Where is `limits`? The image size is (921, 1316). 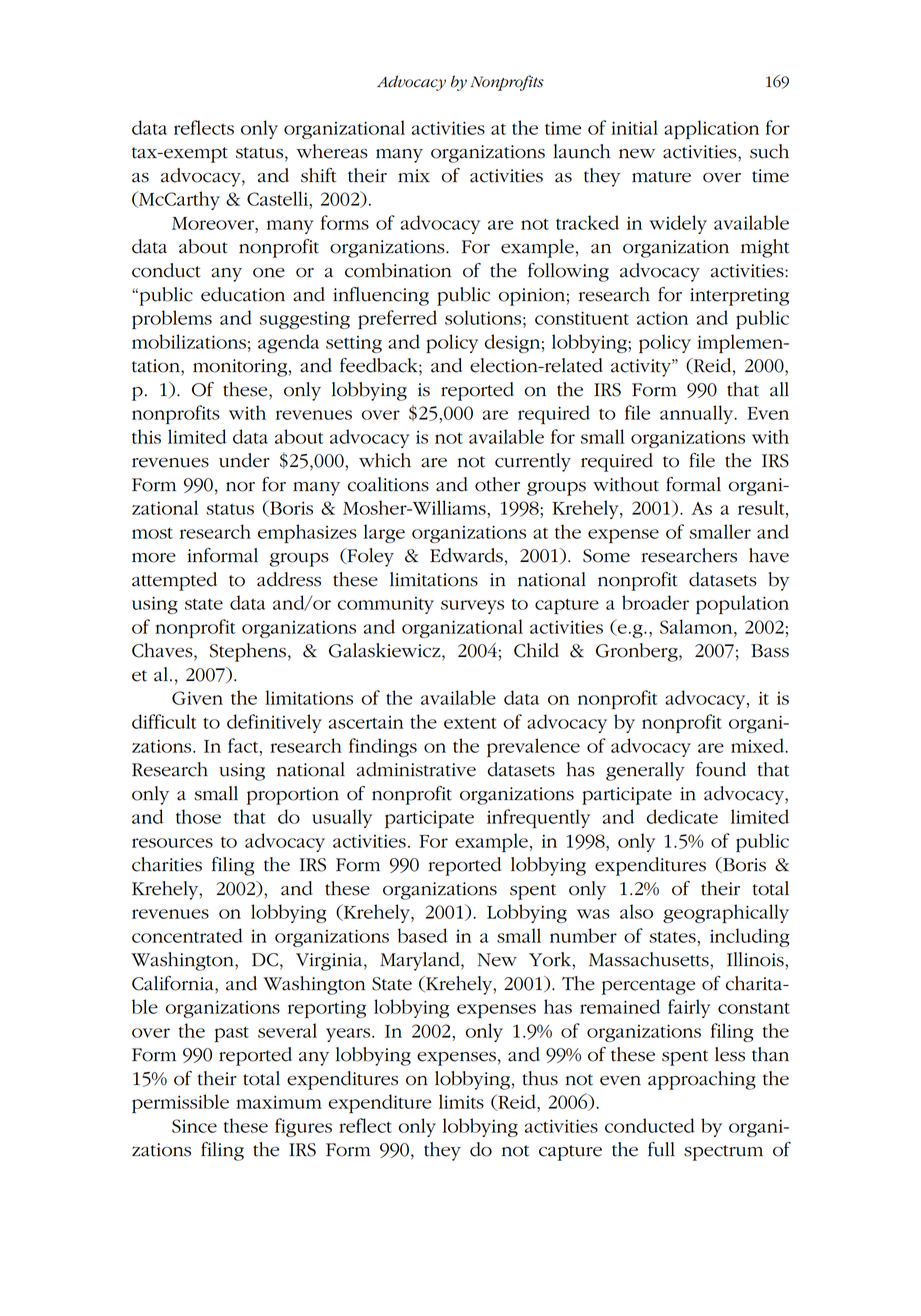
limits is located at coordinates (461, 1101).
